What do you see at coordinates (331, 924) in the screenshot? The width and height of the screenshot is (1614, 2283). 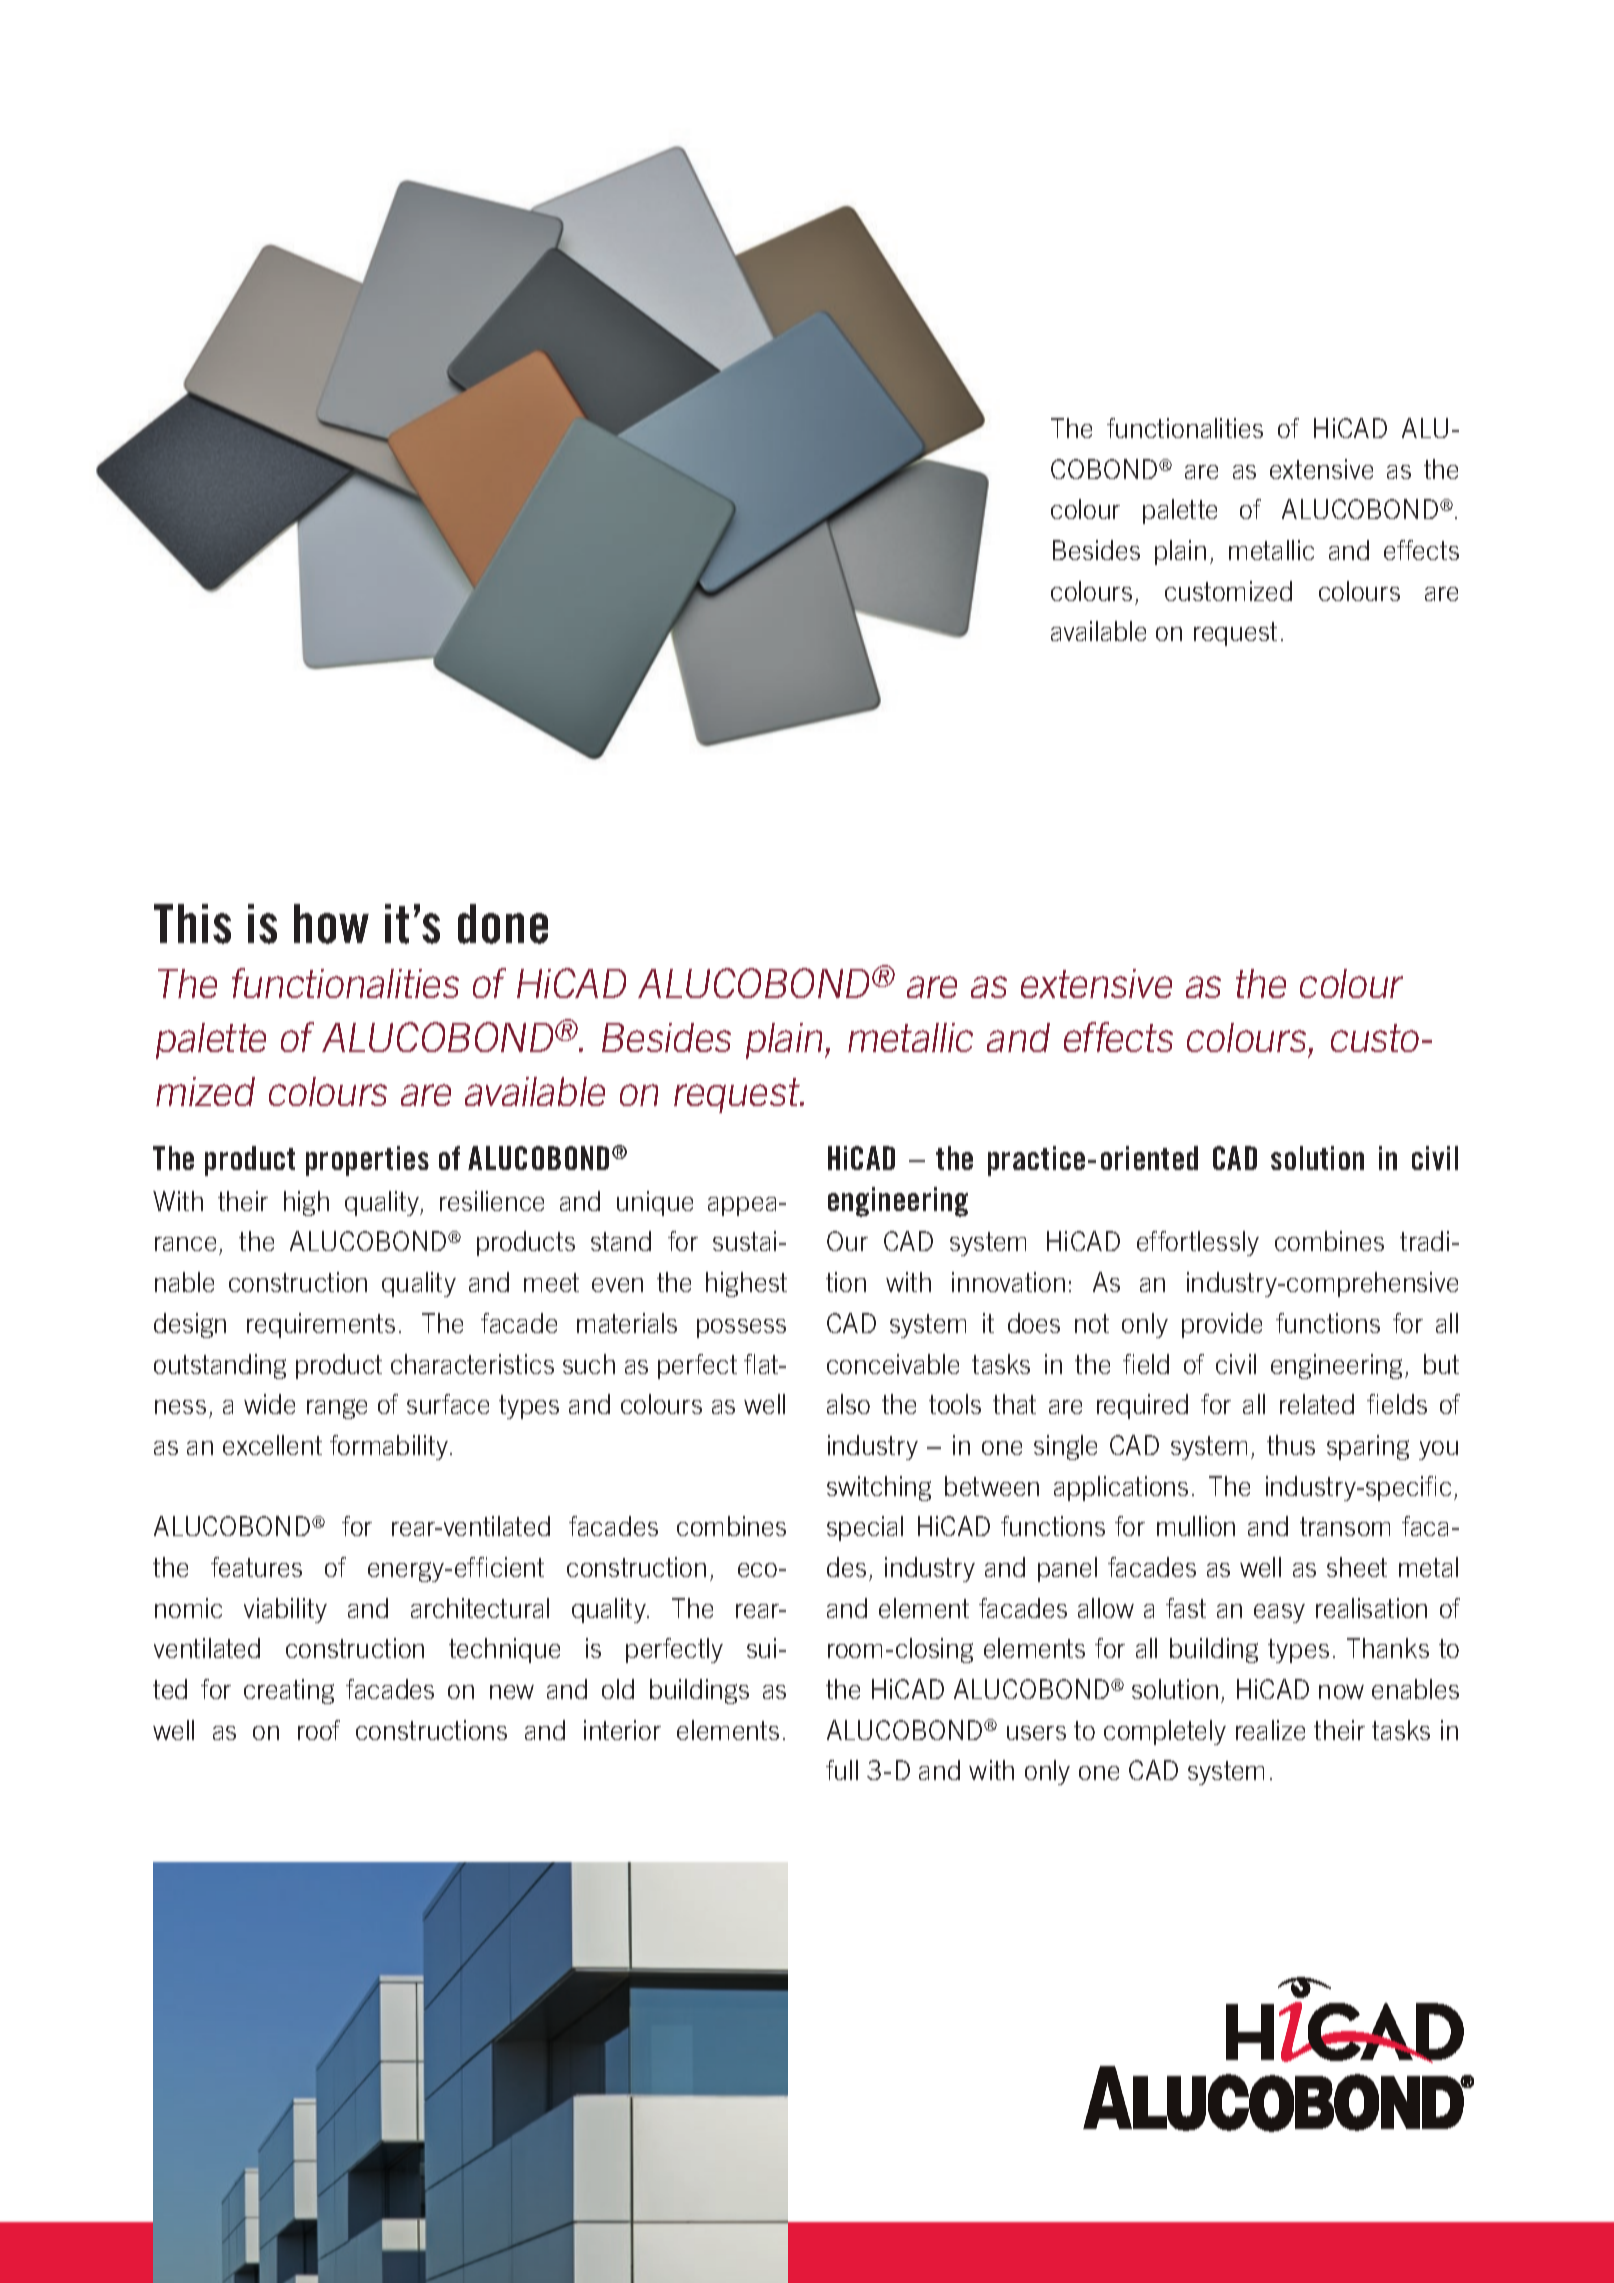 I see `how` at bounding box center [331, 924].
